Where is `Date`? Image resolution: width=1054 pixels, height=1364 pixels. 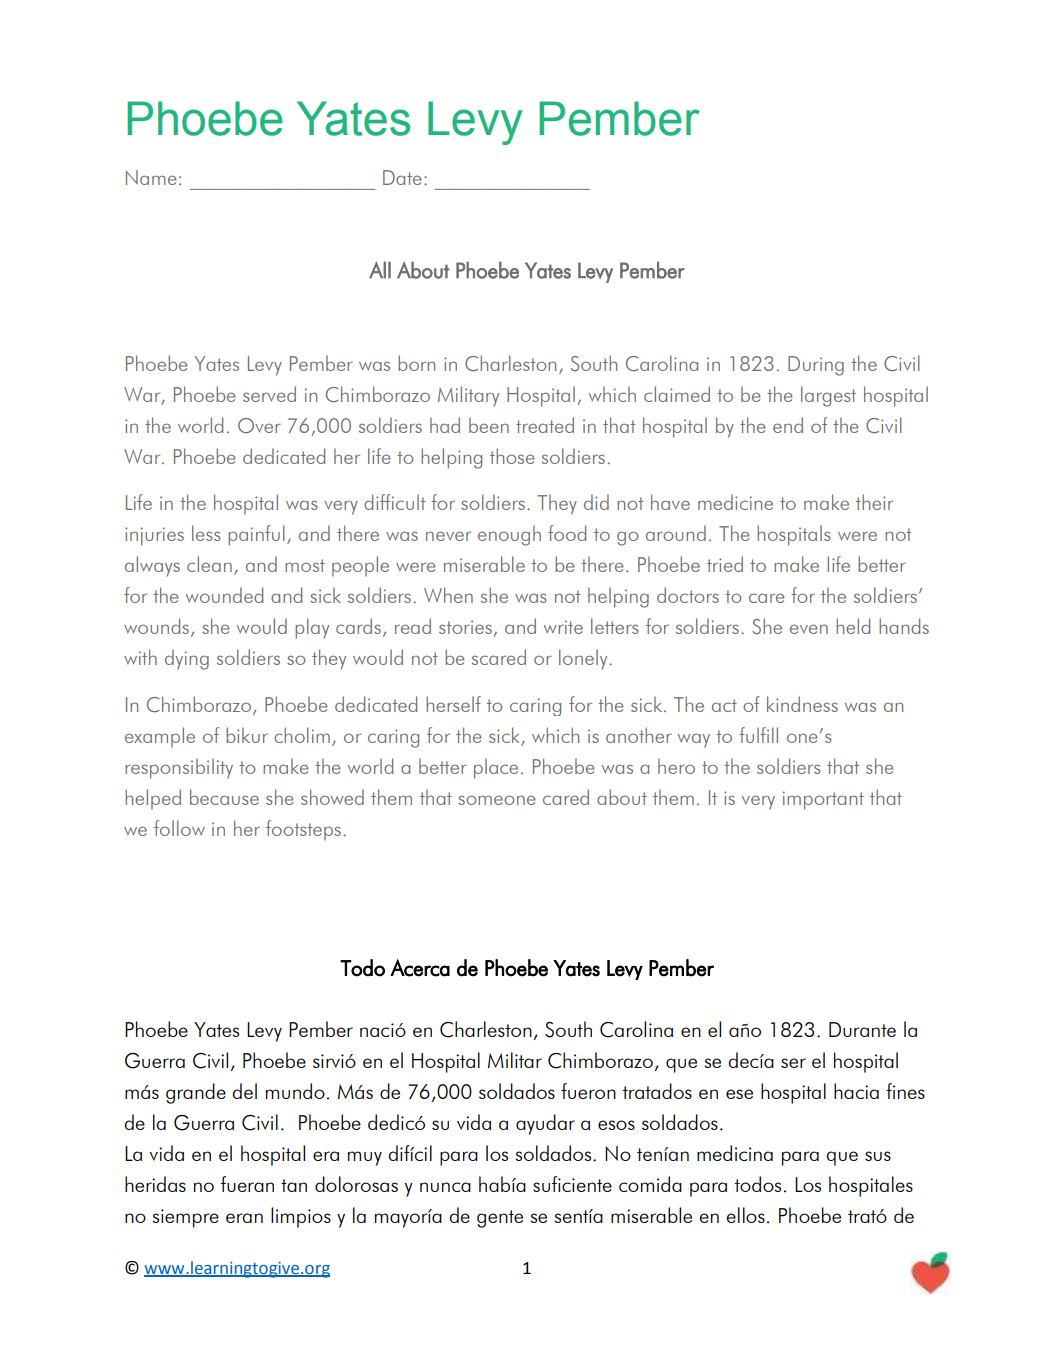 Date is located at coordinates (402, 177).
